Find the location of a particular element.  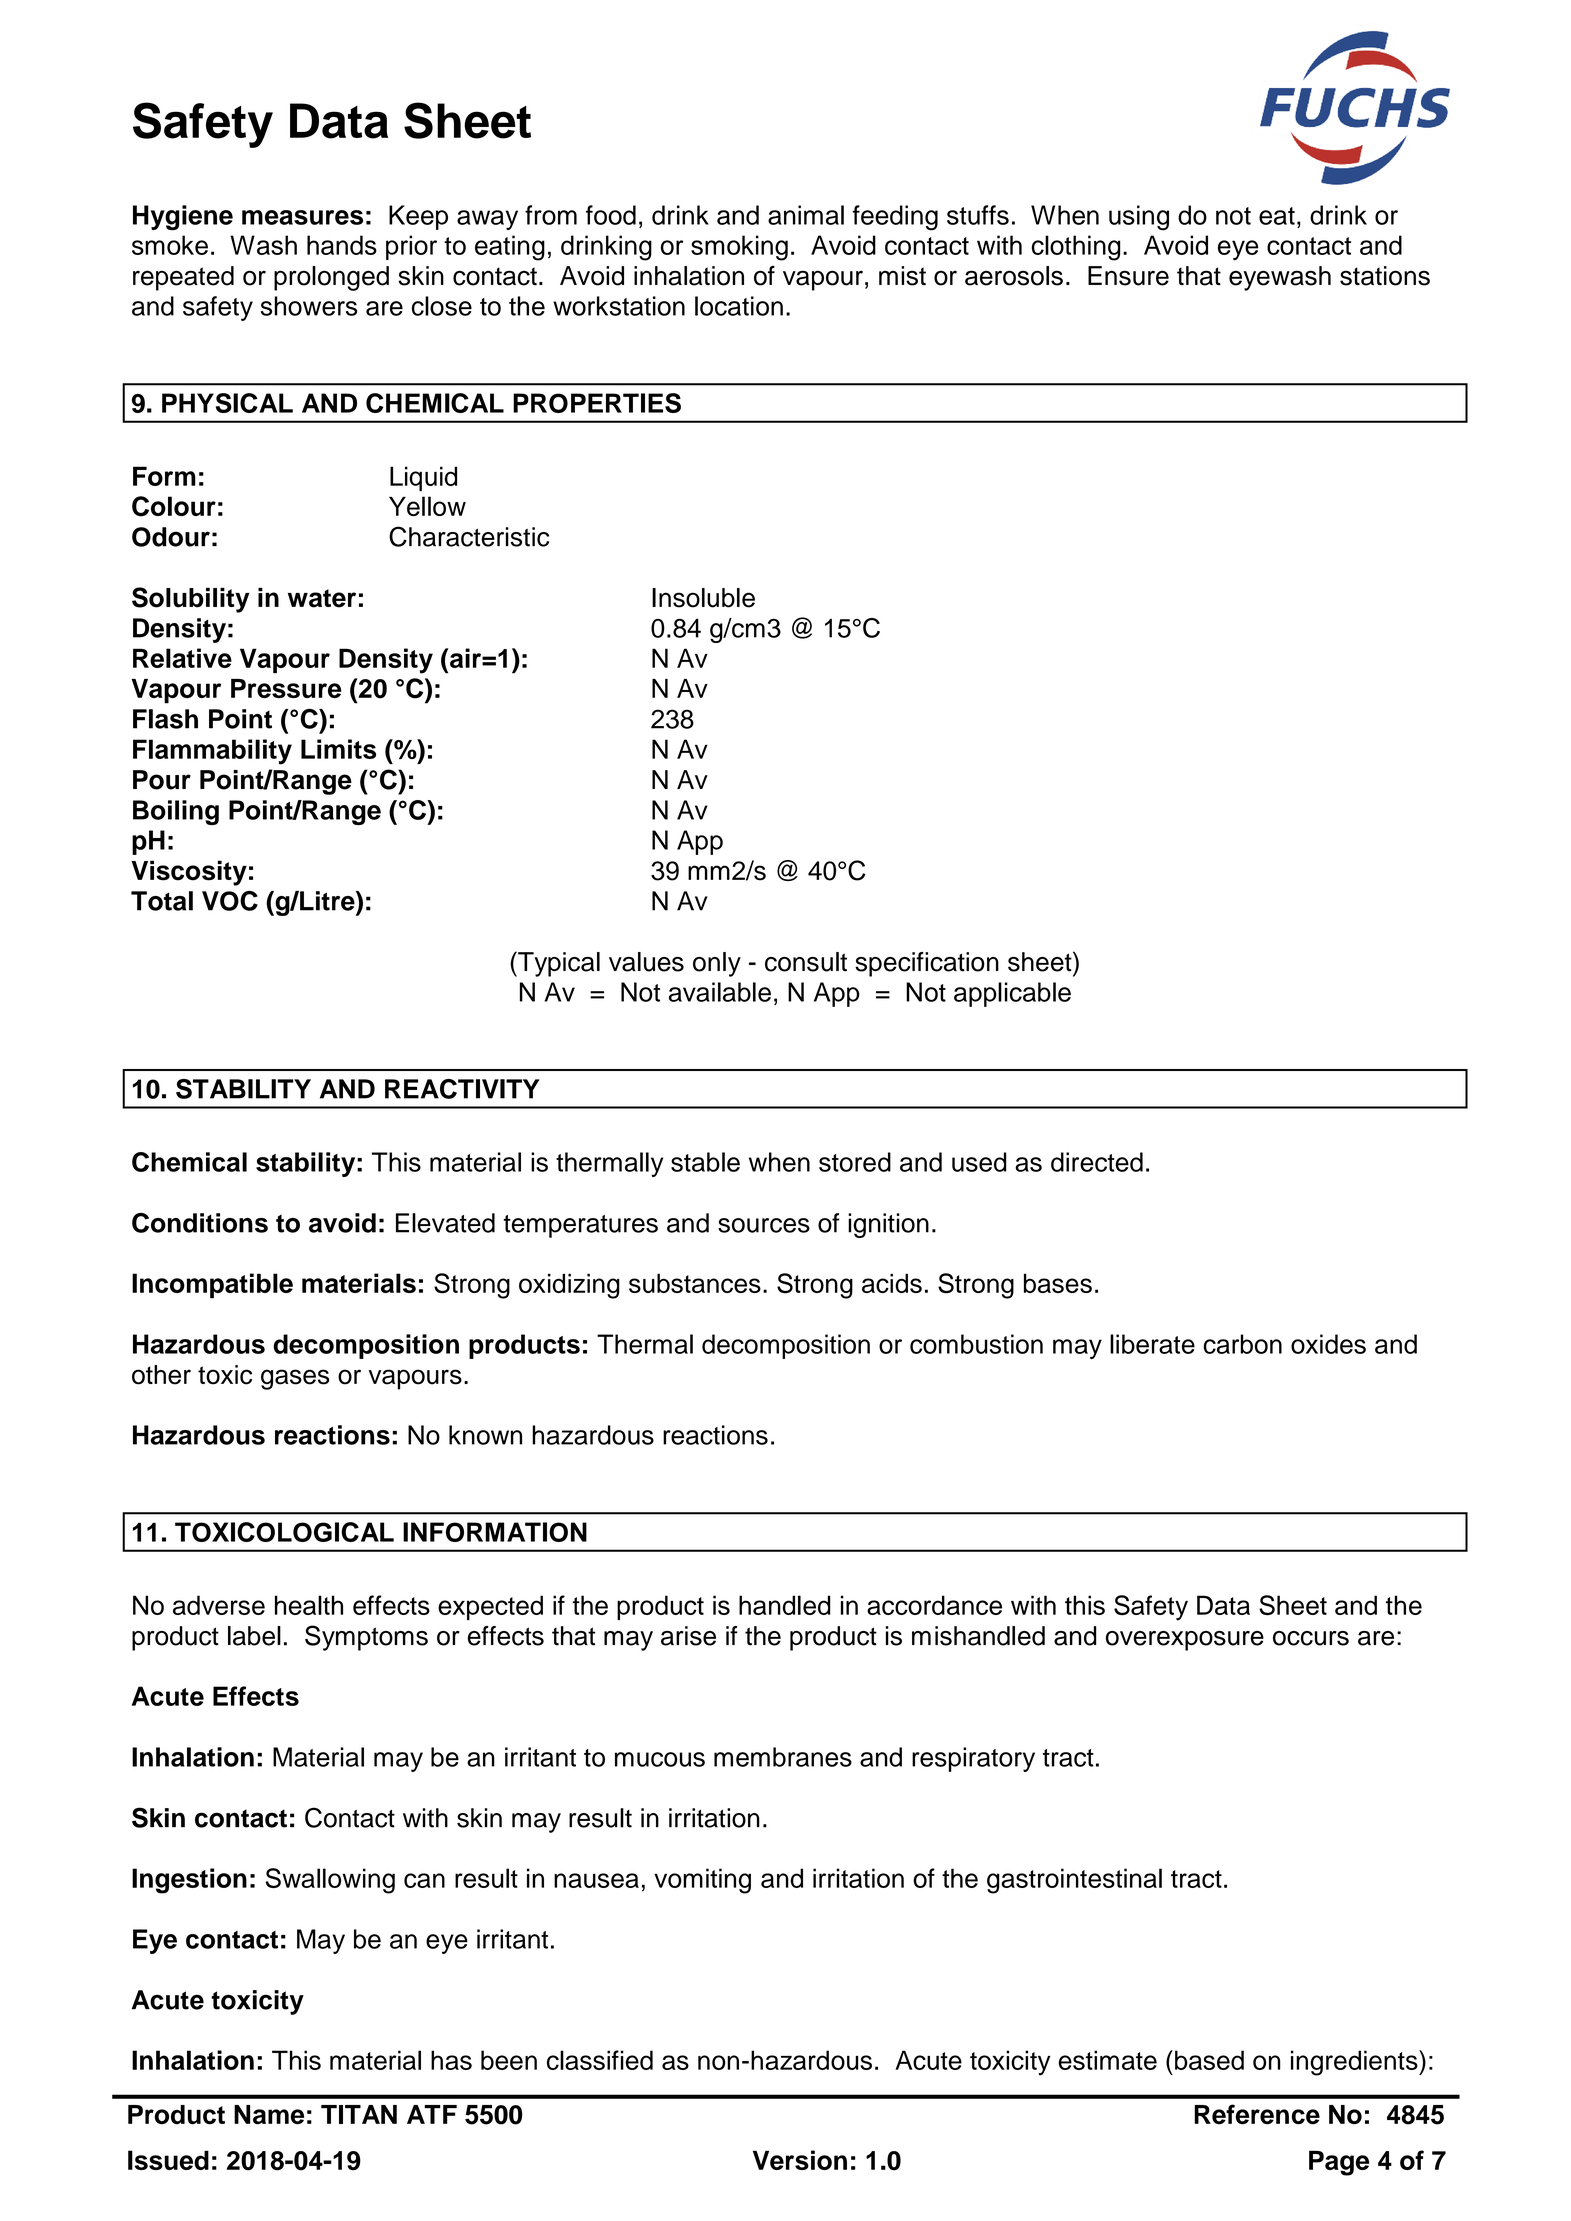

Conditions is located at coordinates (200, 1223).
